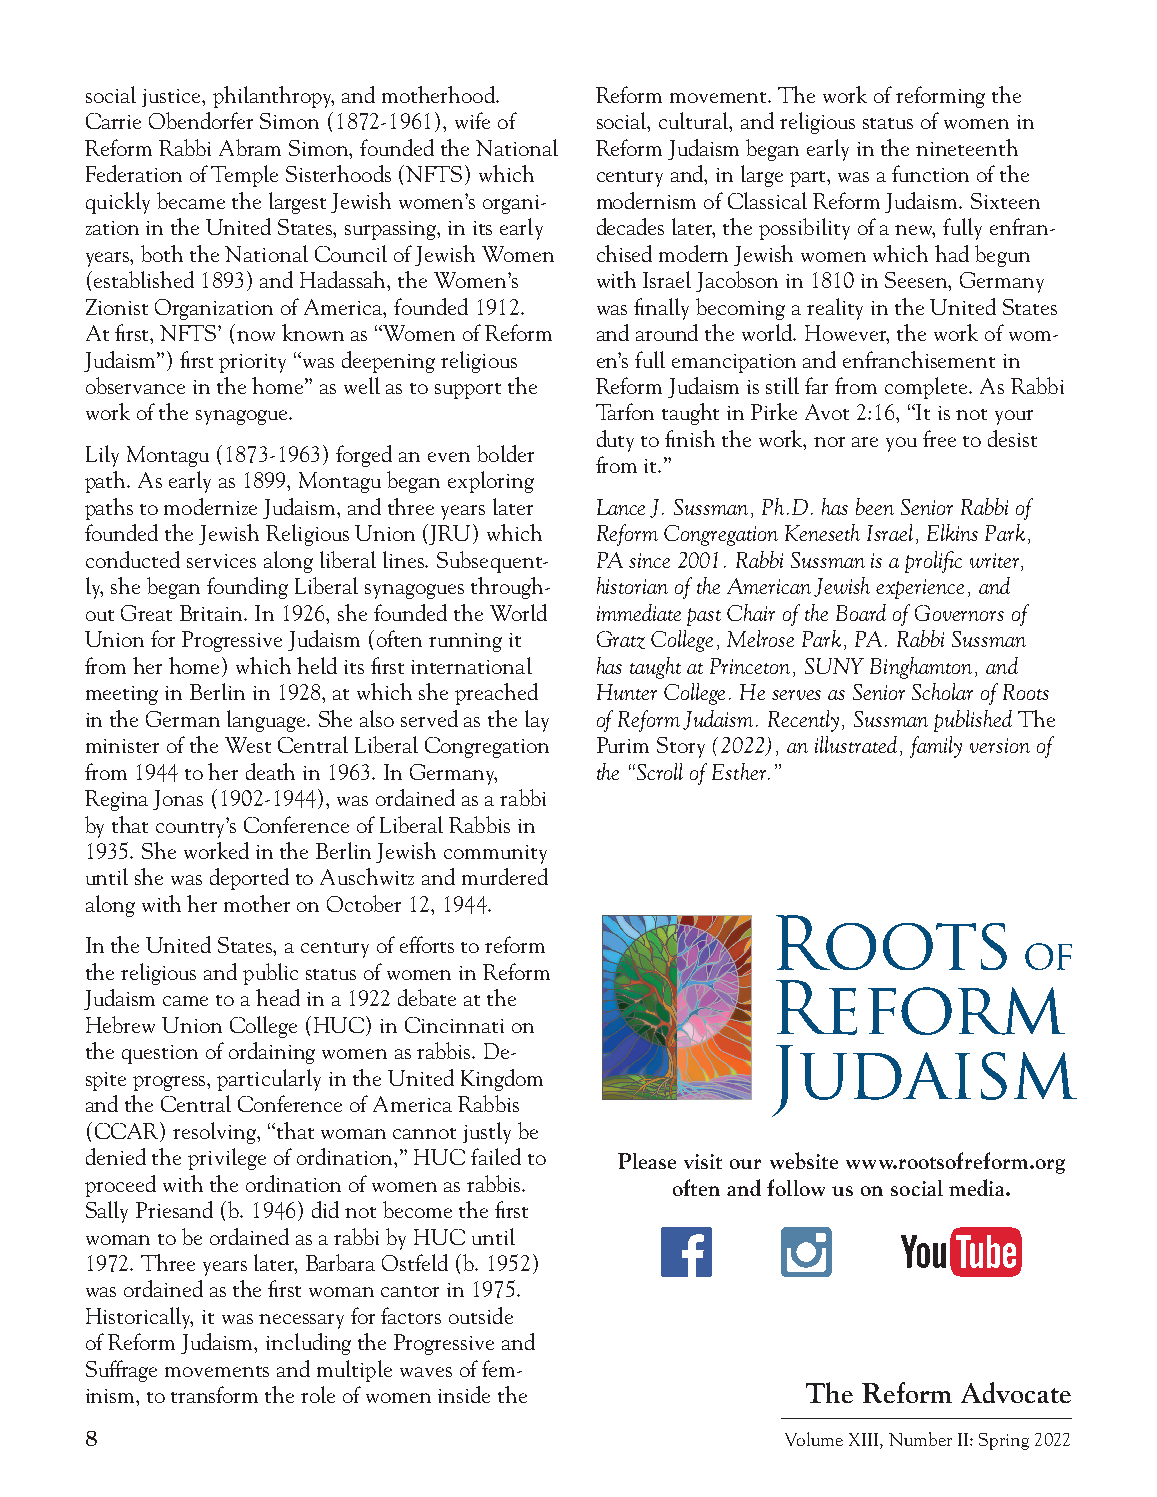 The width and height of the document is (1157, 1497). I want to click on resolving, so click(216, 1133).
